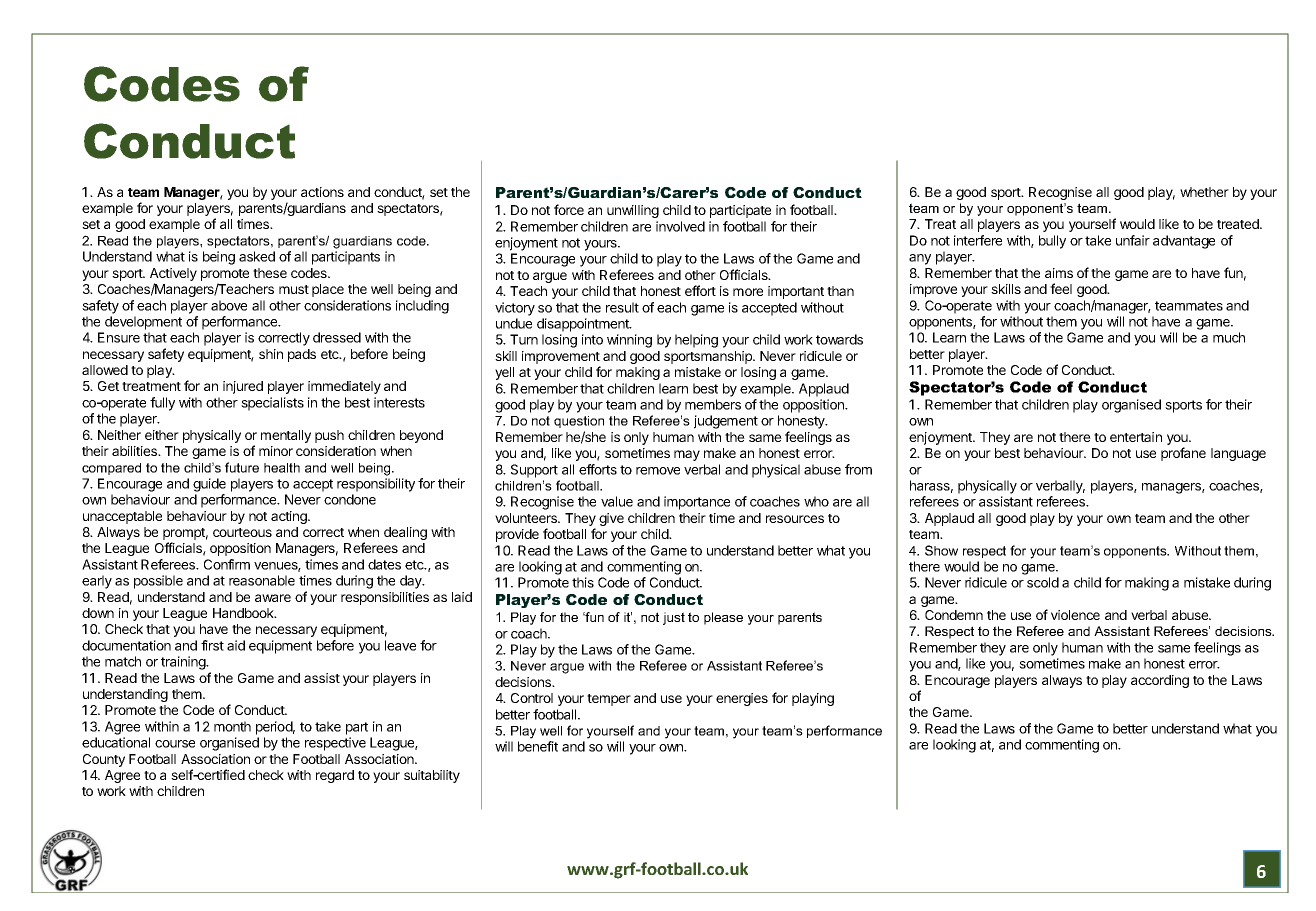 The width and height of the screenshot is (1316, 911). I want to click on course, so click(175, 744).
